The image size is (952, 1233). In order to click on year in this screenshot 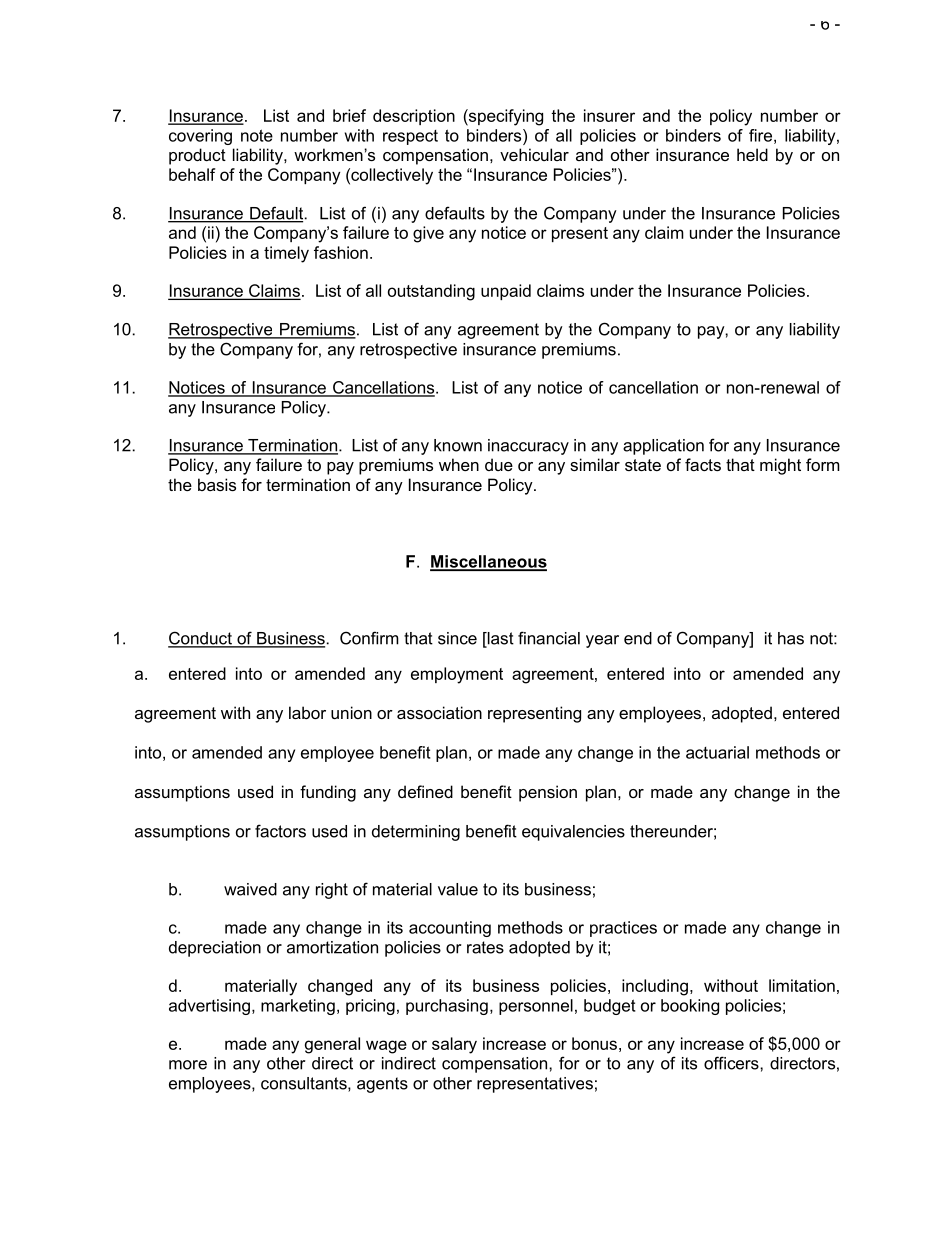, I will do `click(602, 641)`.
